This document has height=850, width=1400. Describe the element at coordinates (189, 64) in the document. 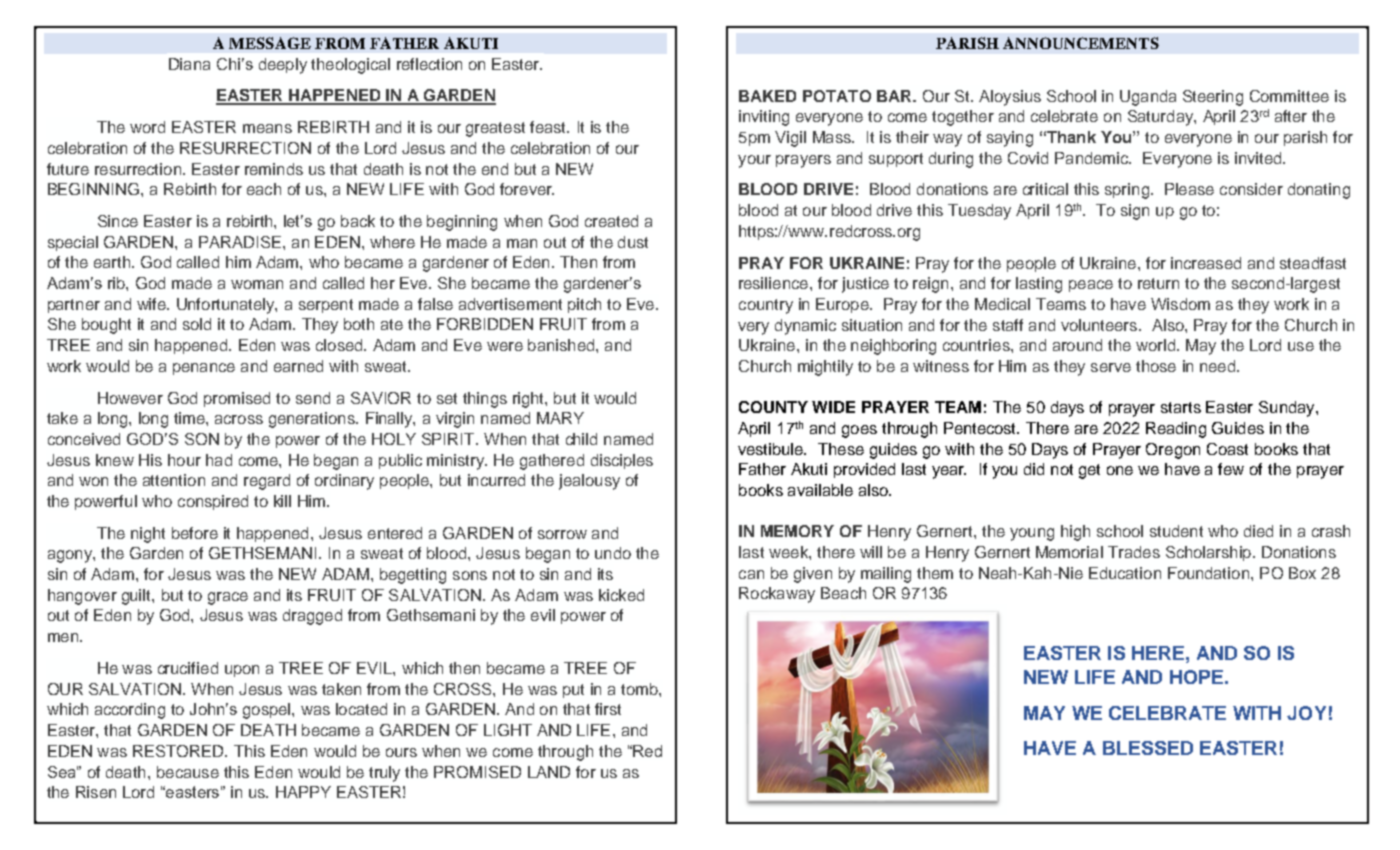

I see `Diana` at that location.
